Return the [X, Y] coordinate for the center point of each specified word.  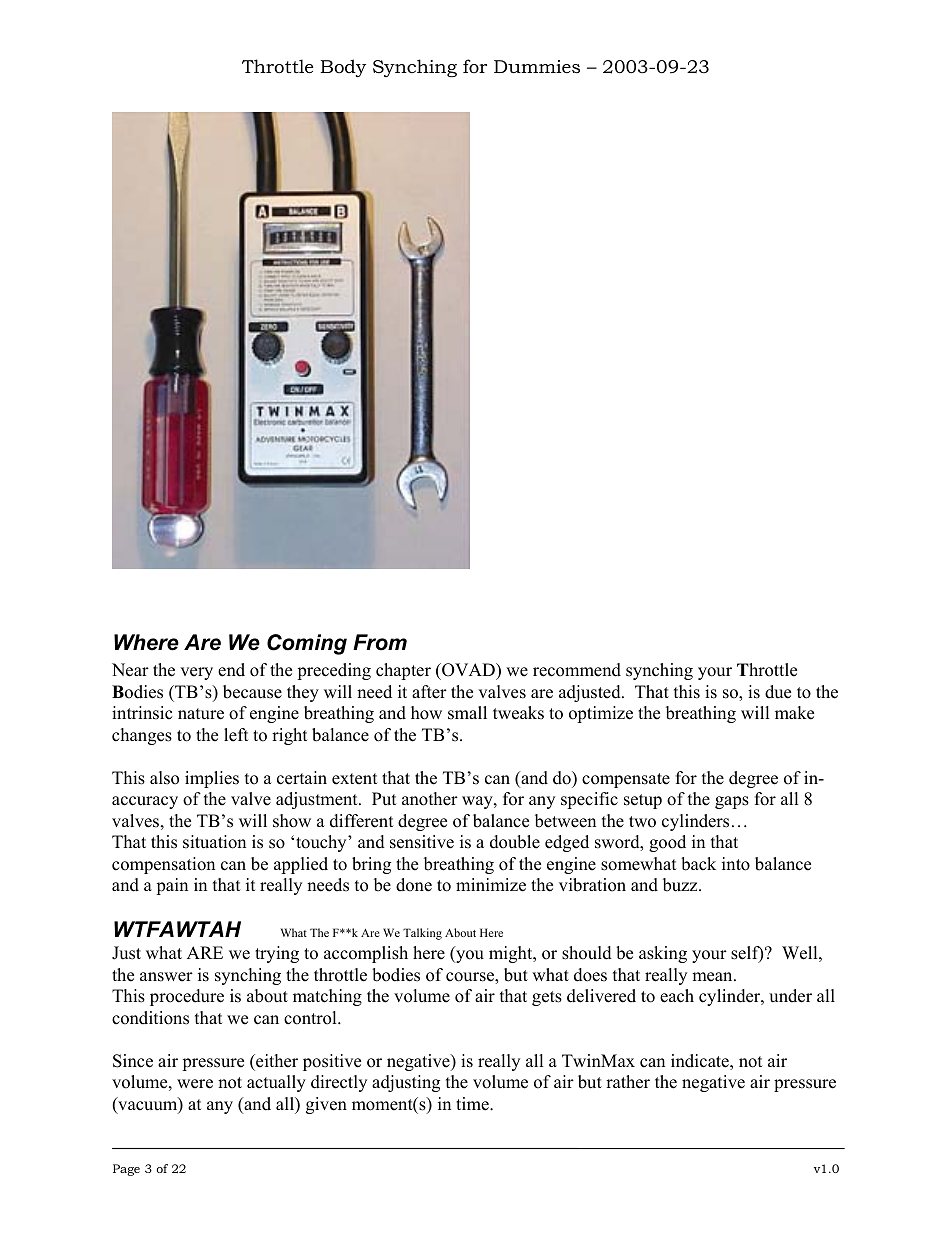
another [430, 799]
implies [212, 779]
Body [343, 68]
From [380, 642]
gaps [732, 802]
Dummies [537, 66]
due [778, 692]
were [195, 1084]
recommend [577, 670]
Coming [307, 644]
